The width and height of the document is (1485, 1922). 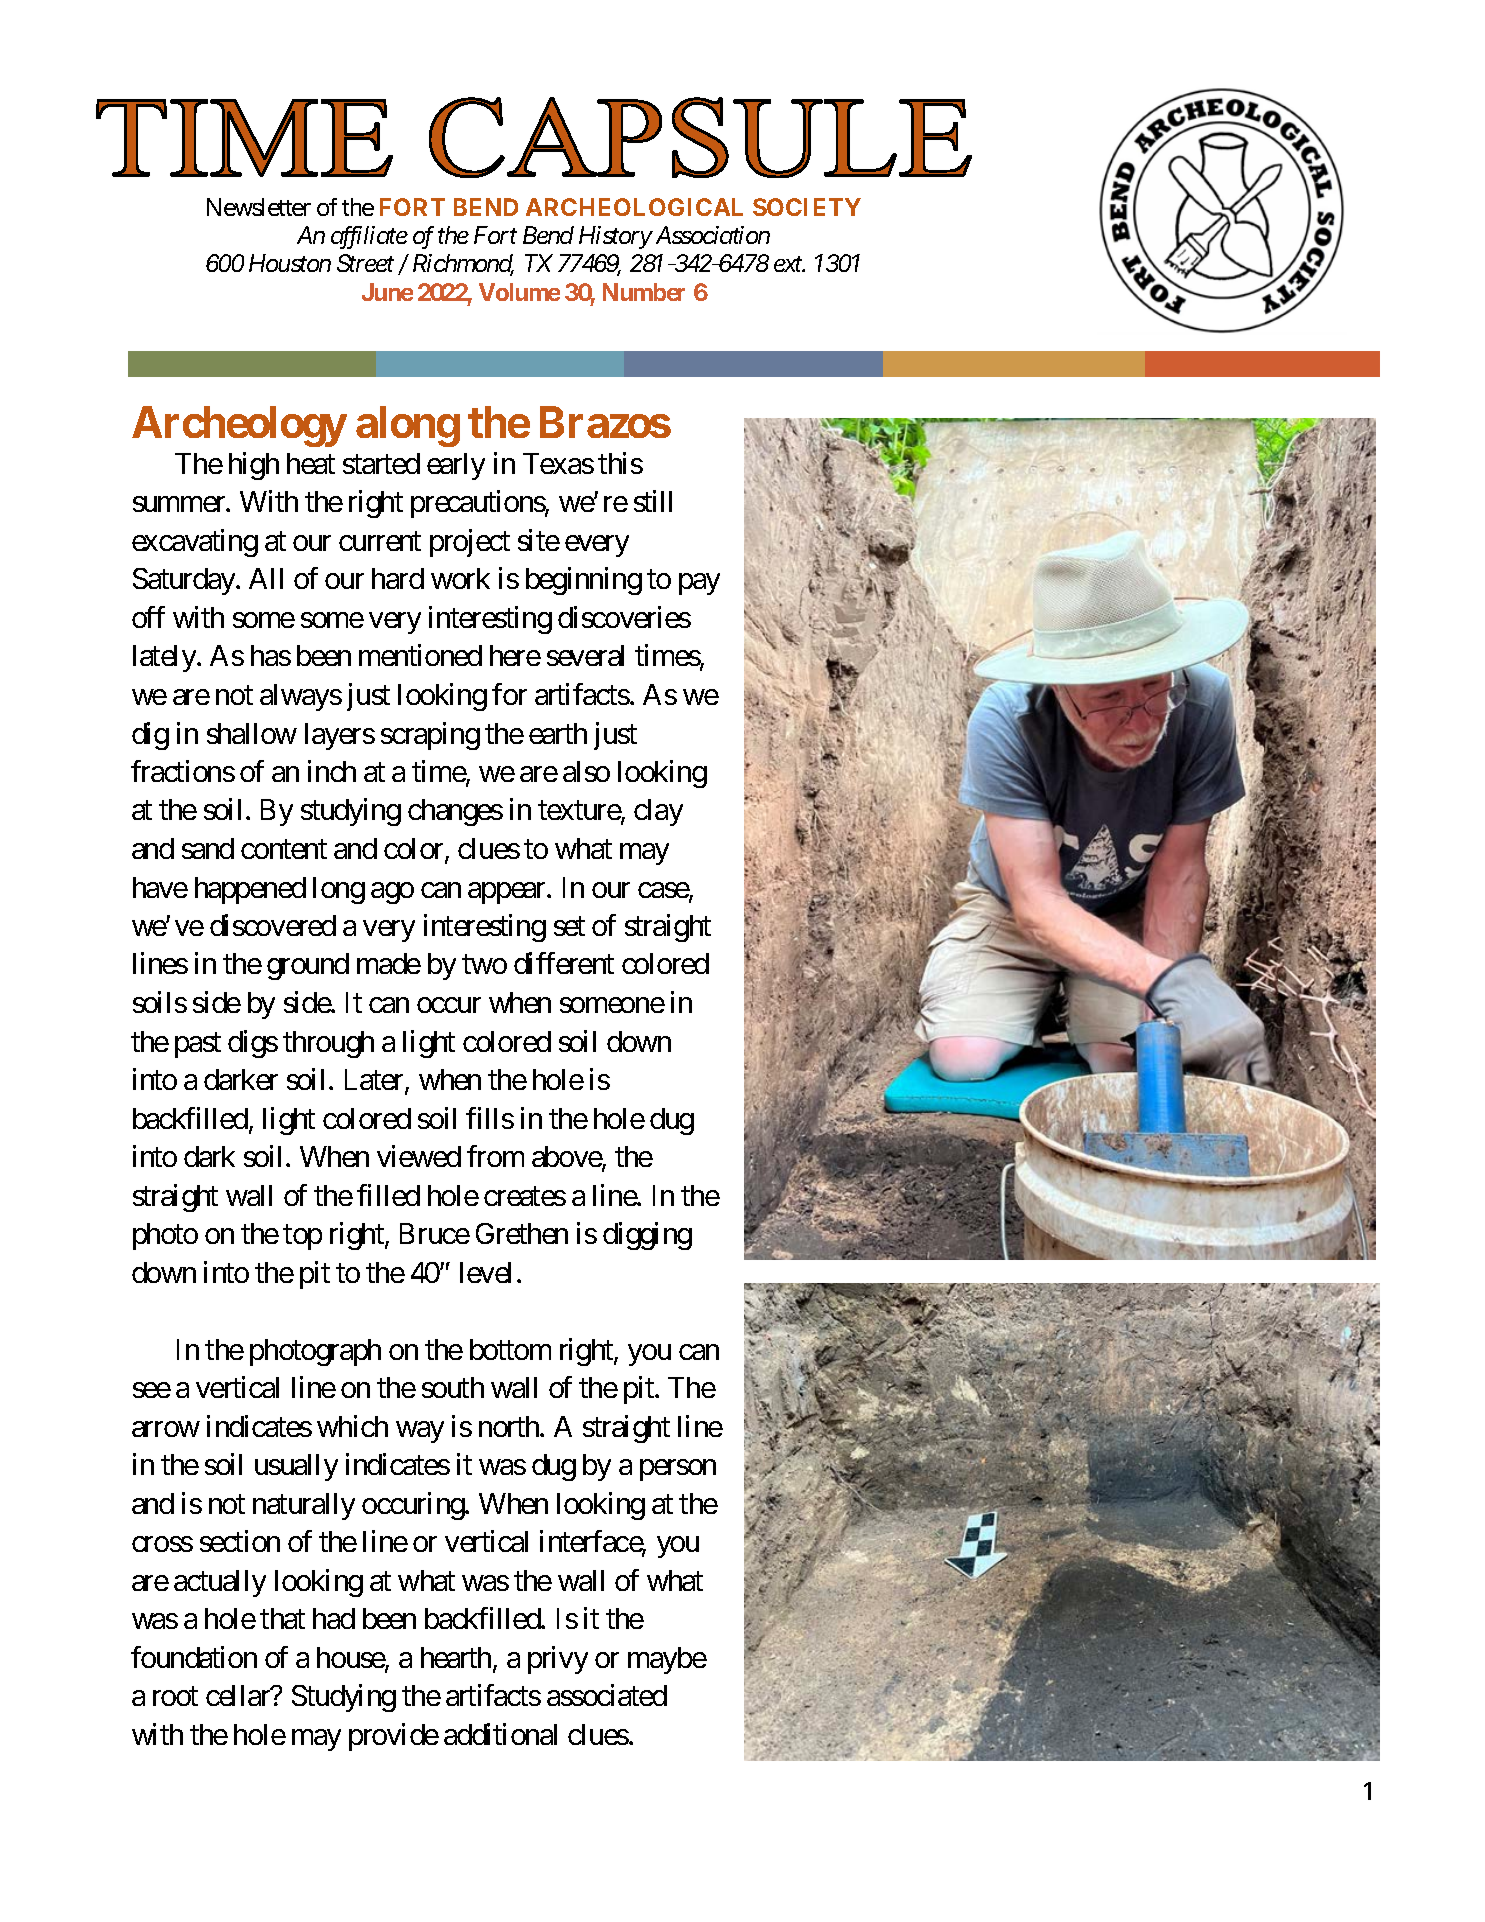 I want to click on shallow, so click(x=252, y=733).
